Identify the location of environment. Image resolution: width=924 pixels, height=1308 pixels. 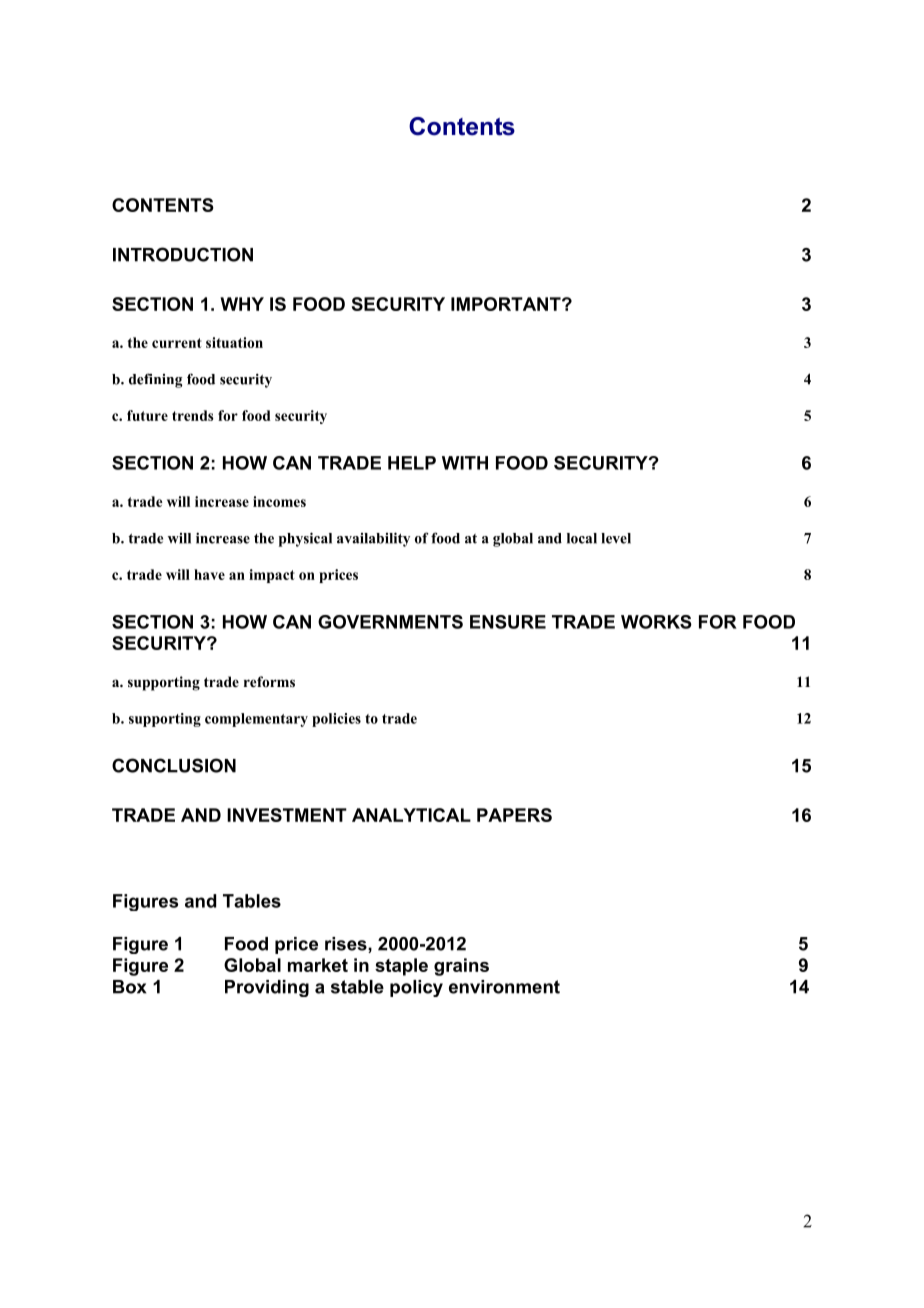
(504, 987).
